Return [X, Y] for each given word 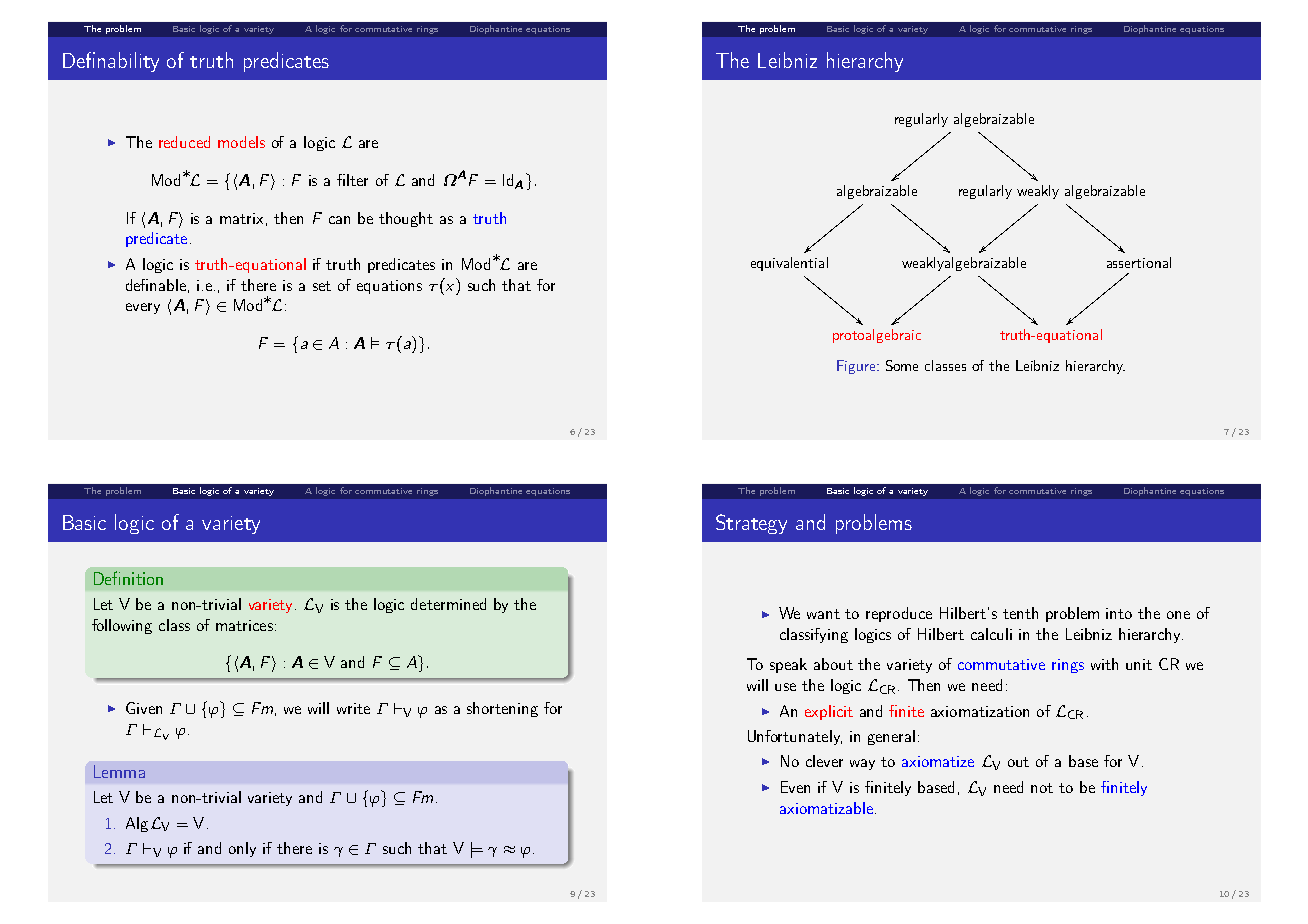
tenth [1020, 613]
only [242, 849]
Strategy [751, 524]
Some [902, 365]
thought [406, 219]
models [241, 142]
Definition [128, 578]
